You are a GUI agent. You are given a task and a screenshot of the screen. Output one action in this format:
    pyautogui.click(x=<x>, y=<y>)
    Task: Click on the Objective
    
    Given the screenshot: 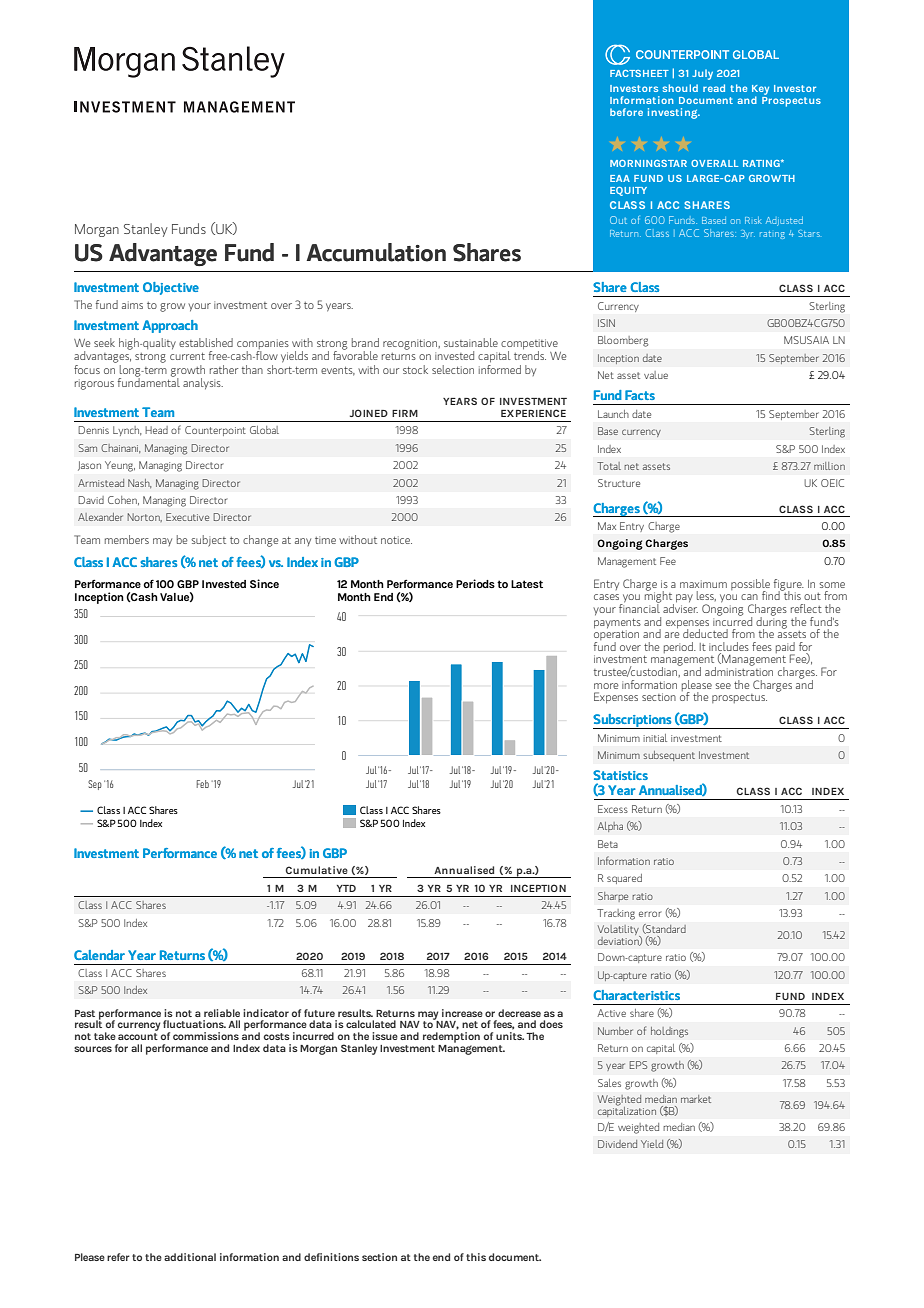 What is the action you would take?
    pyautogui.click(x=171, y=288)
